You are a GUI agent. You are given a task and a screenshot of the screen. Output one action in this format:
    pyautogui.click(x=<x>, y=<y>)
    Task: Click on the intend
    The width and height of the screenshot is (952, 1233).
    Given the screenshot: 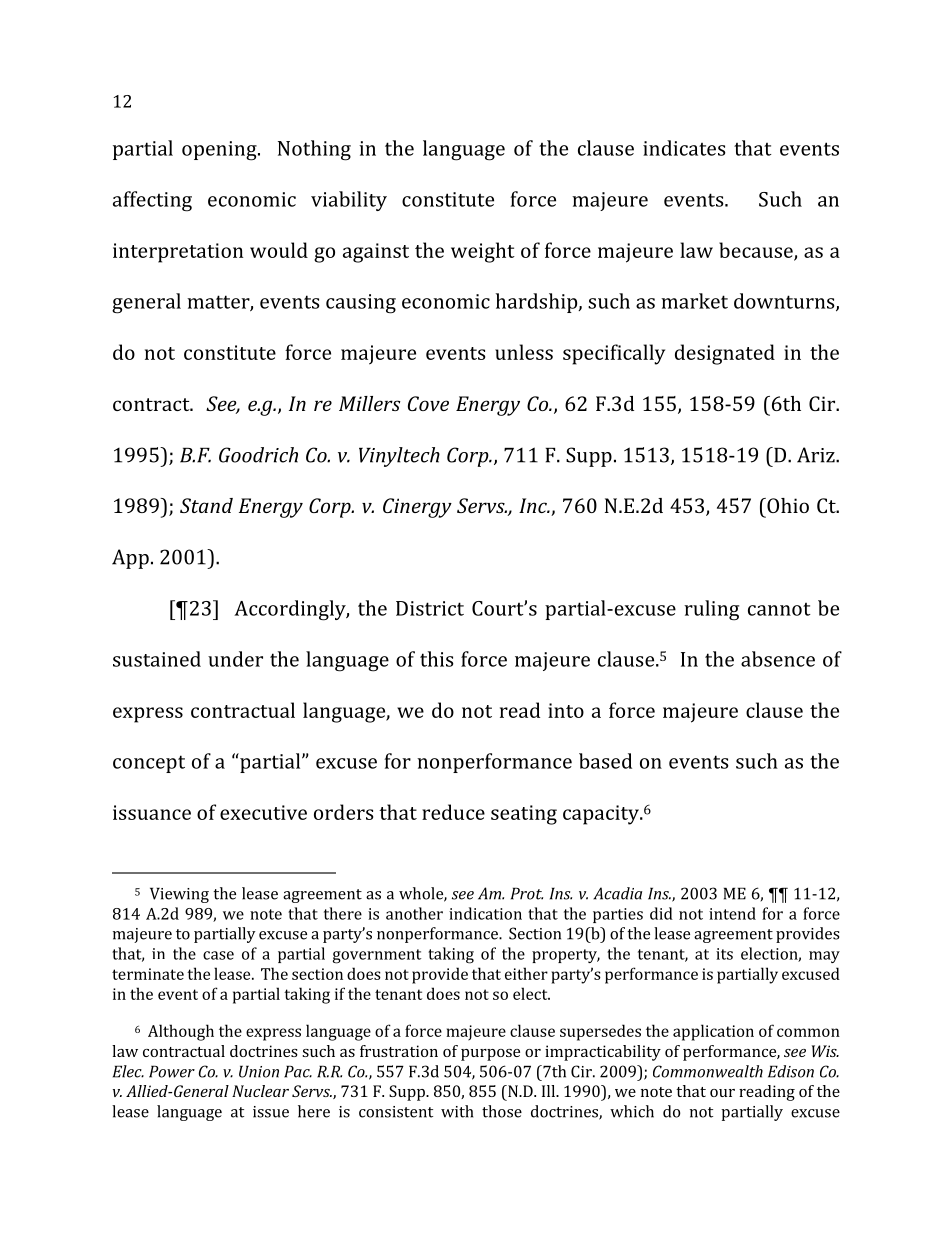 What is the action you would take?
    pyautogui.click(x=732, y=913)
